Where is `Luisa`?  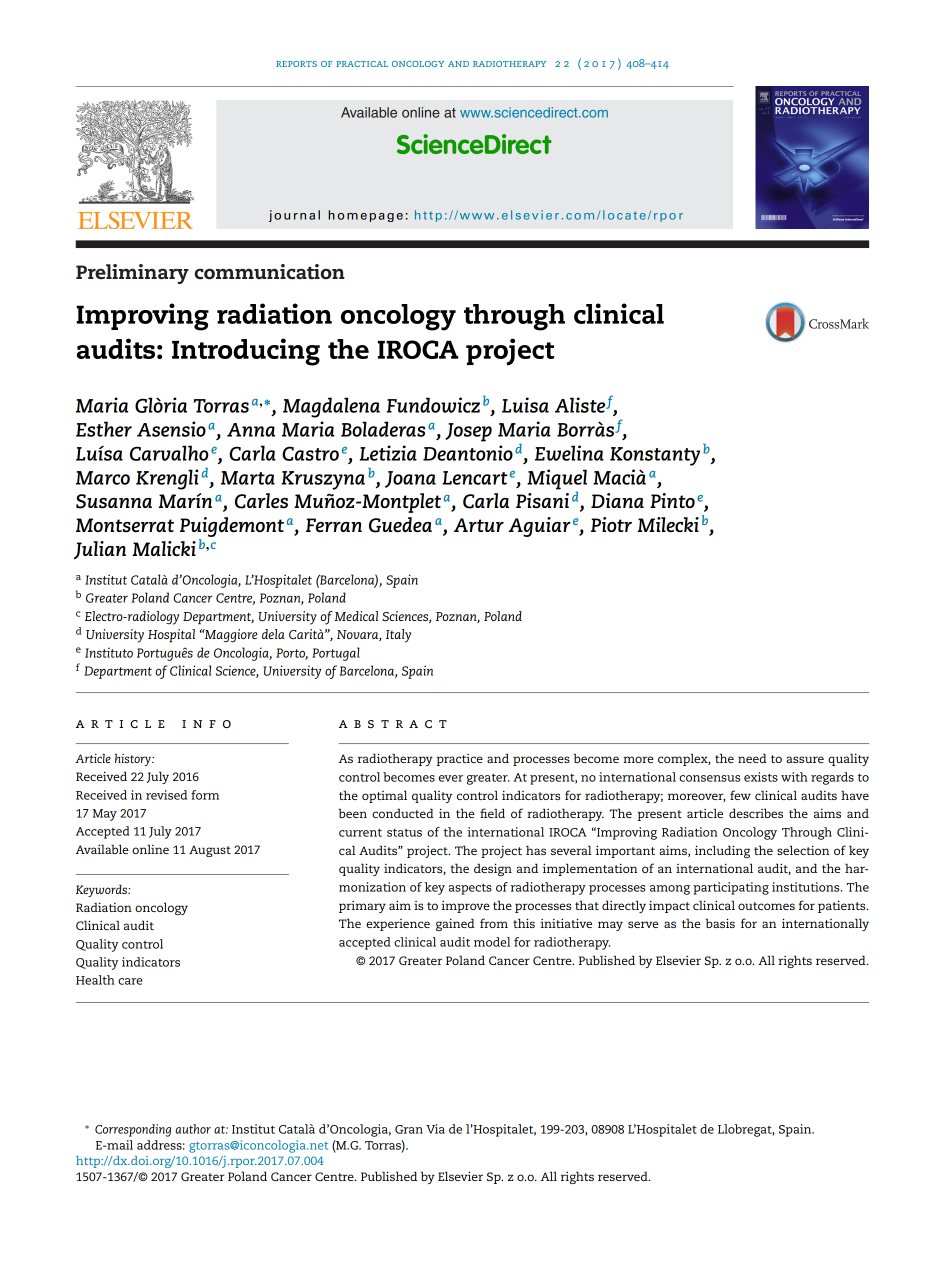
Luisa is located at coordinates (525, 405).
